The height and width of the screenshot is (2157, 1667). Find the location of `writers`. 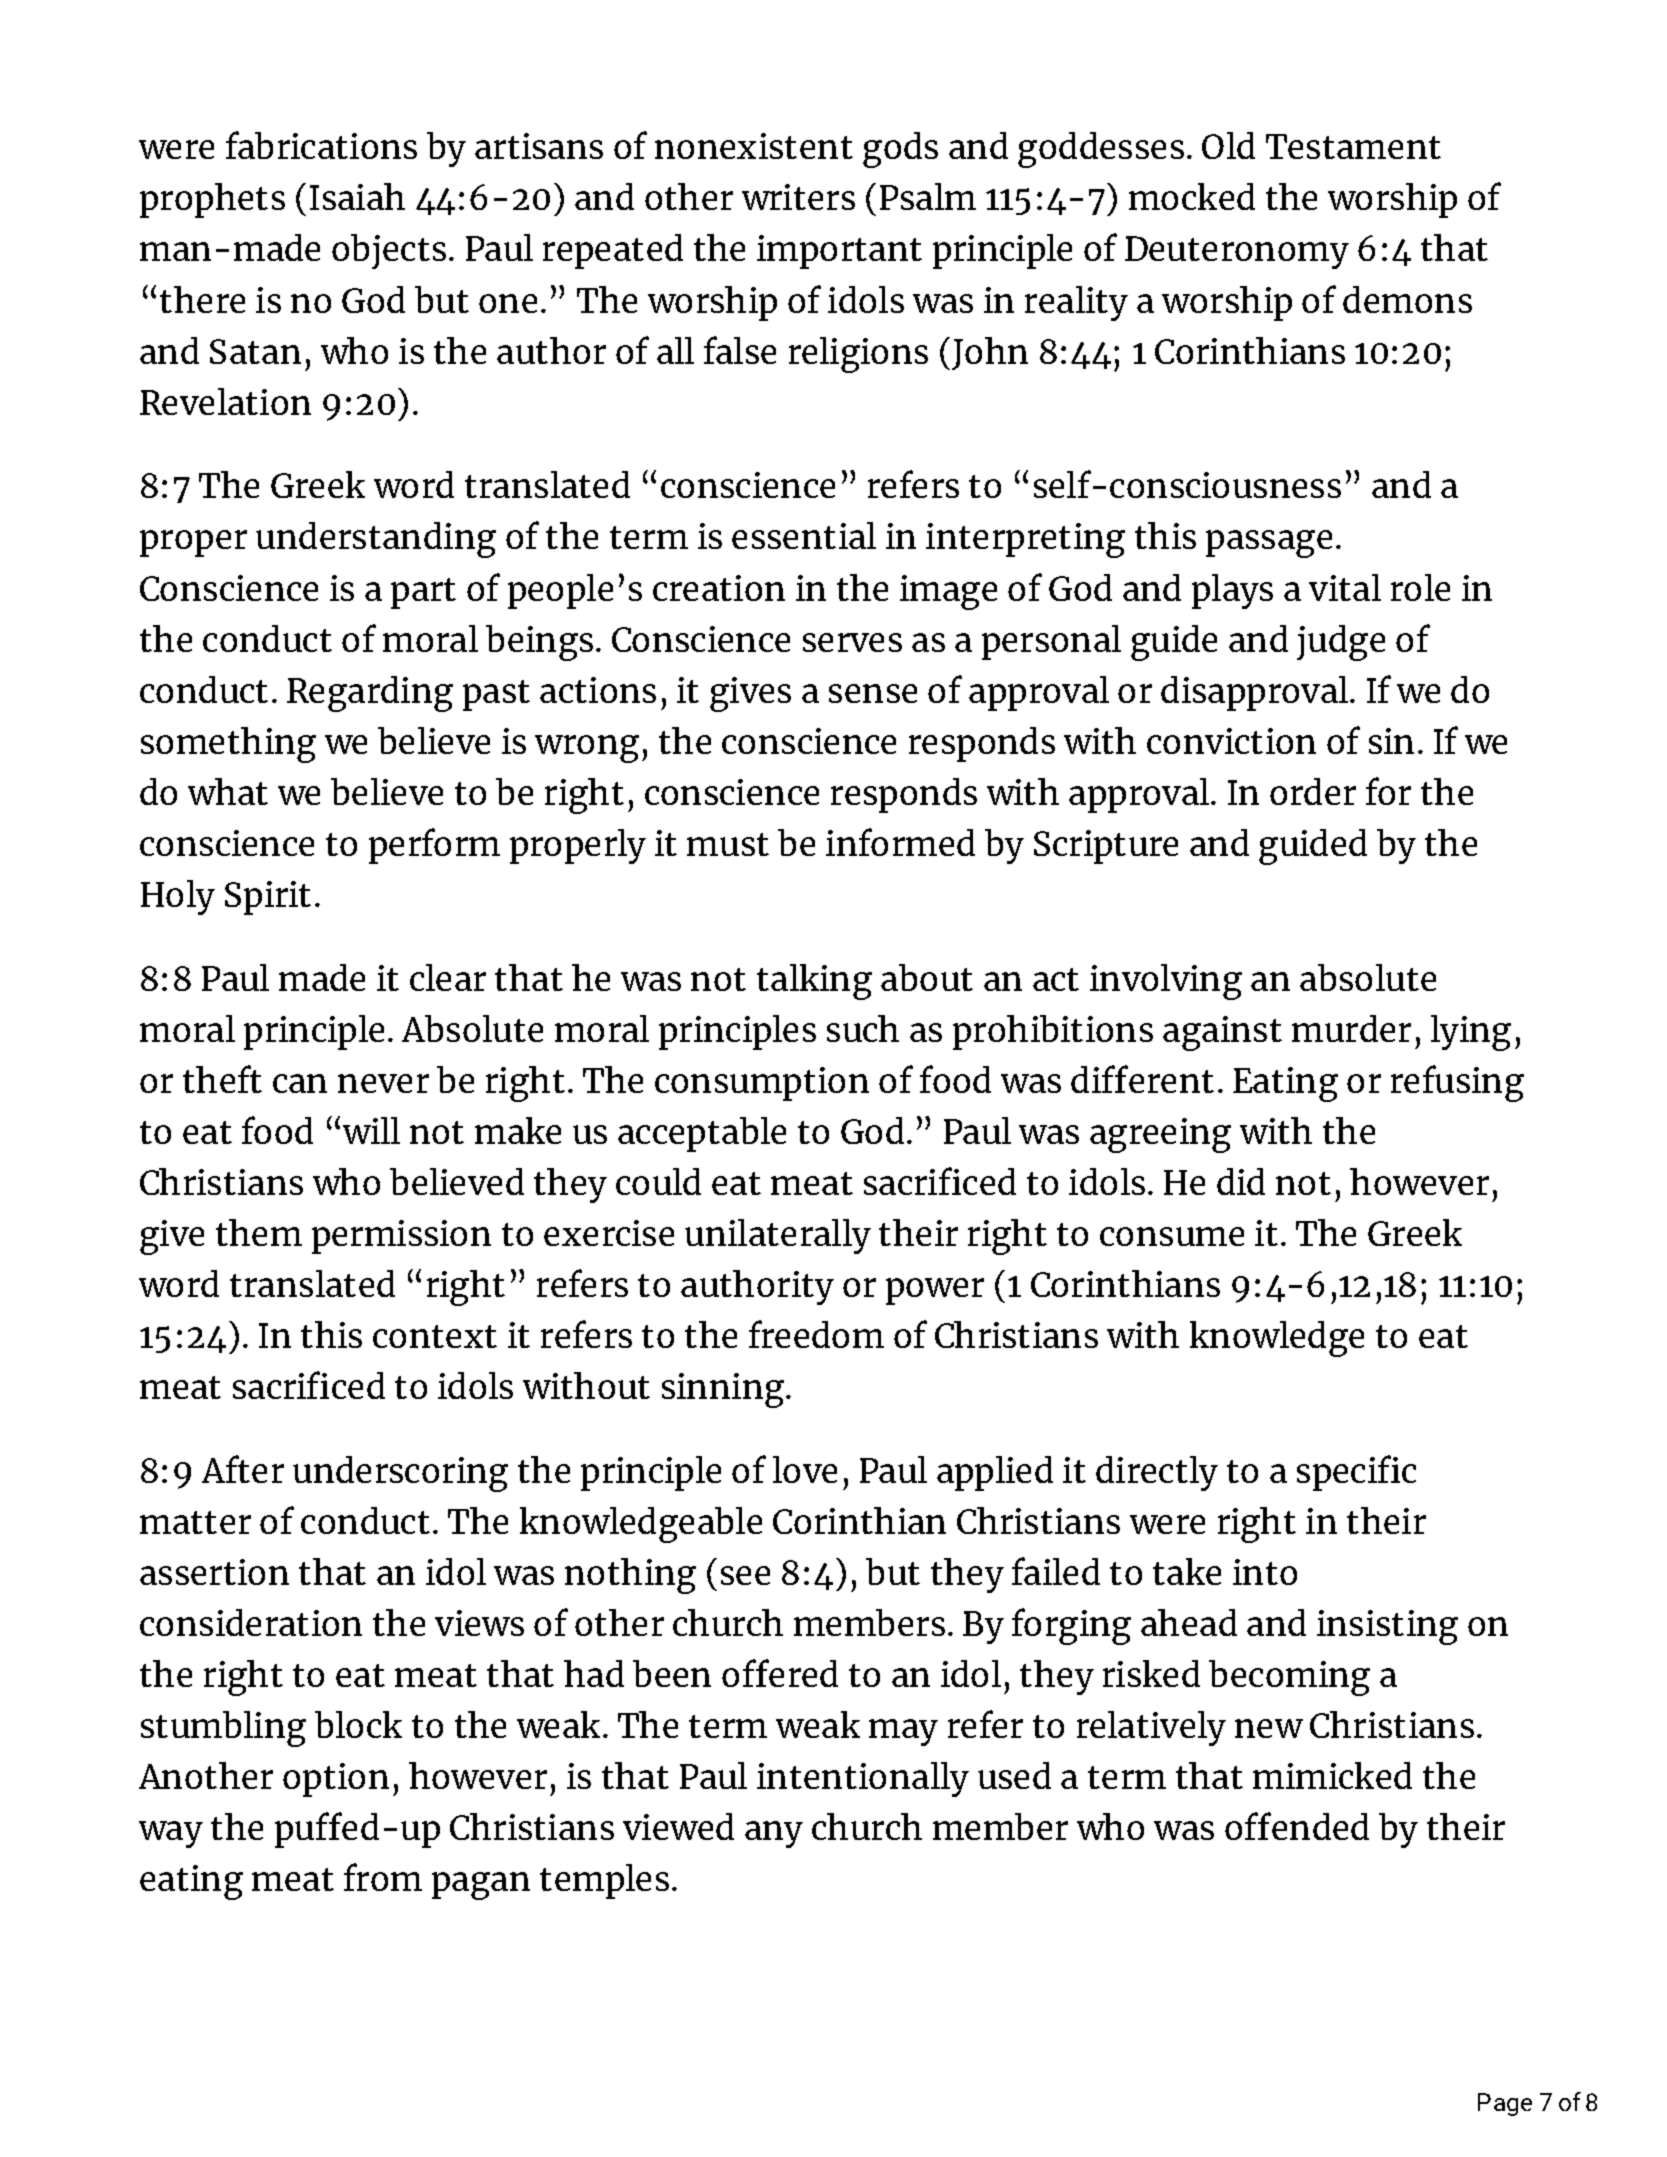

writers is located at coordinates (798, 197).
